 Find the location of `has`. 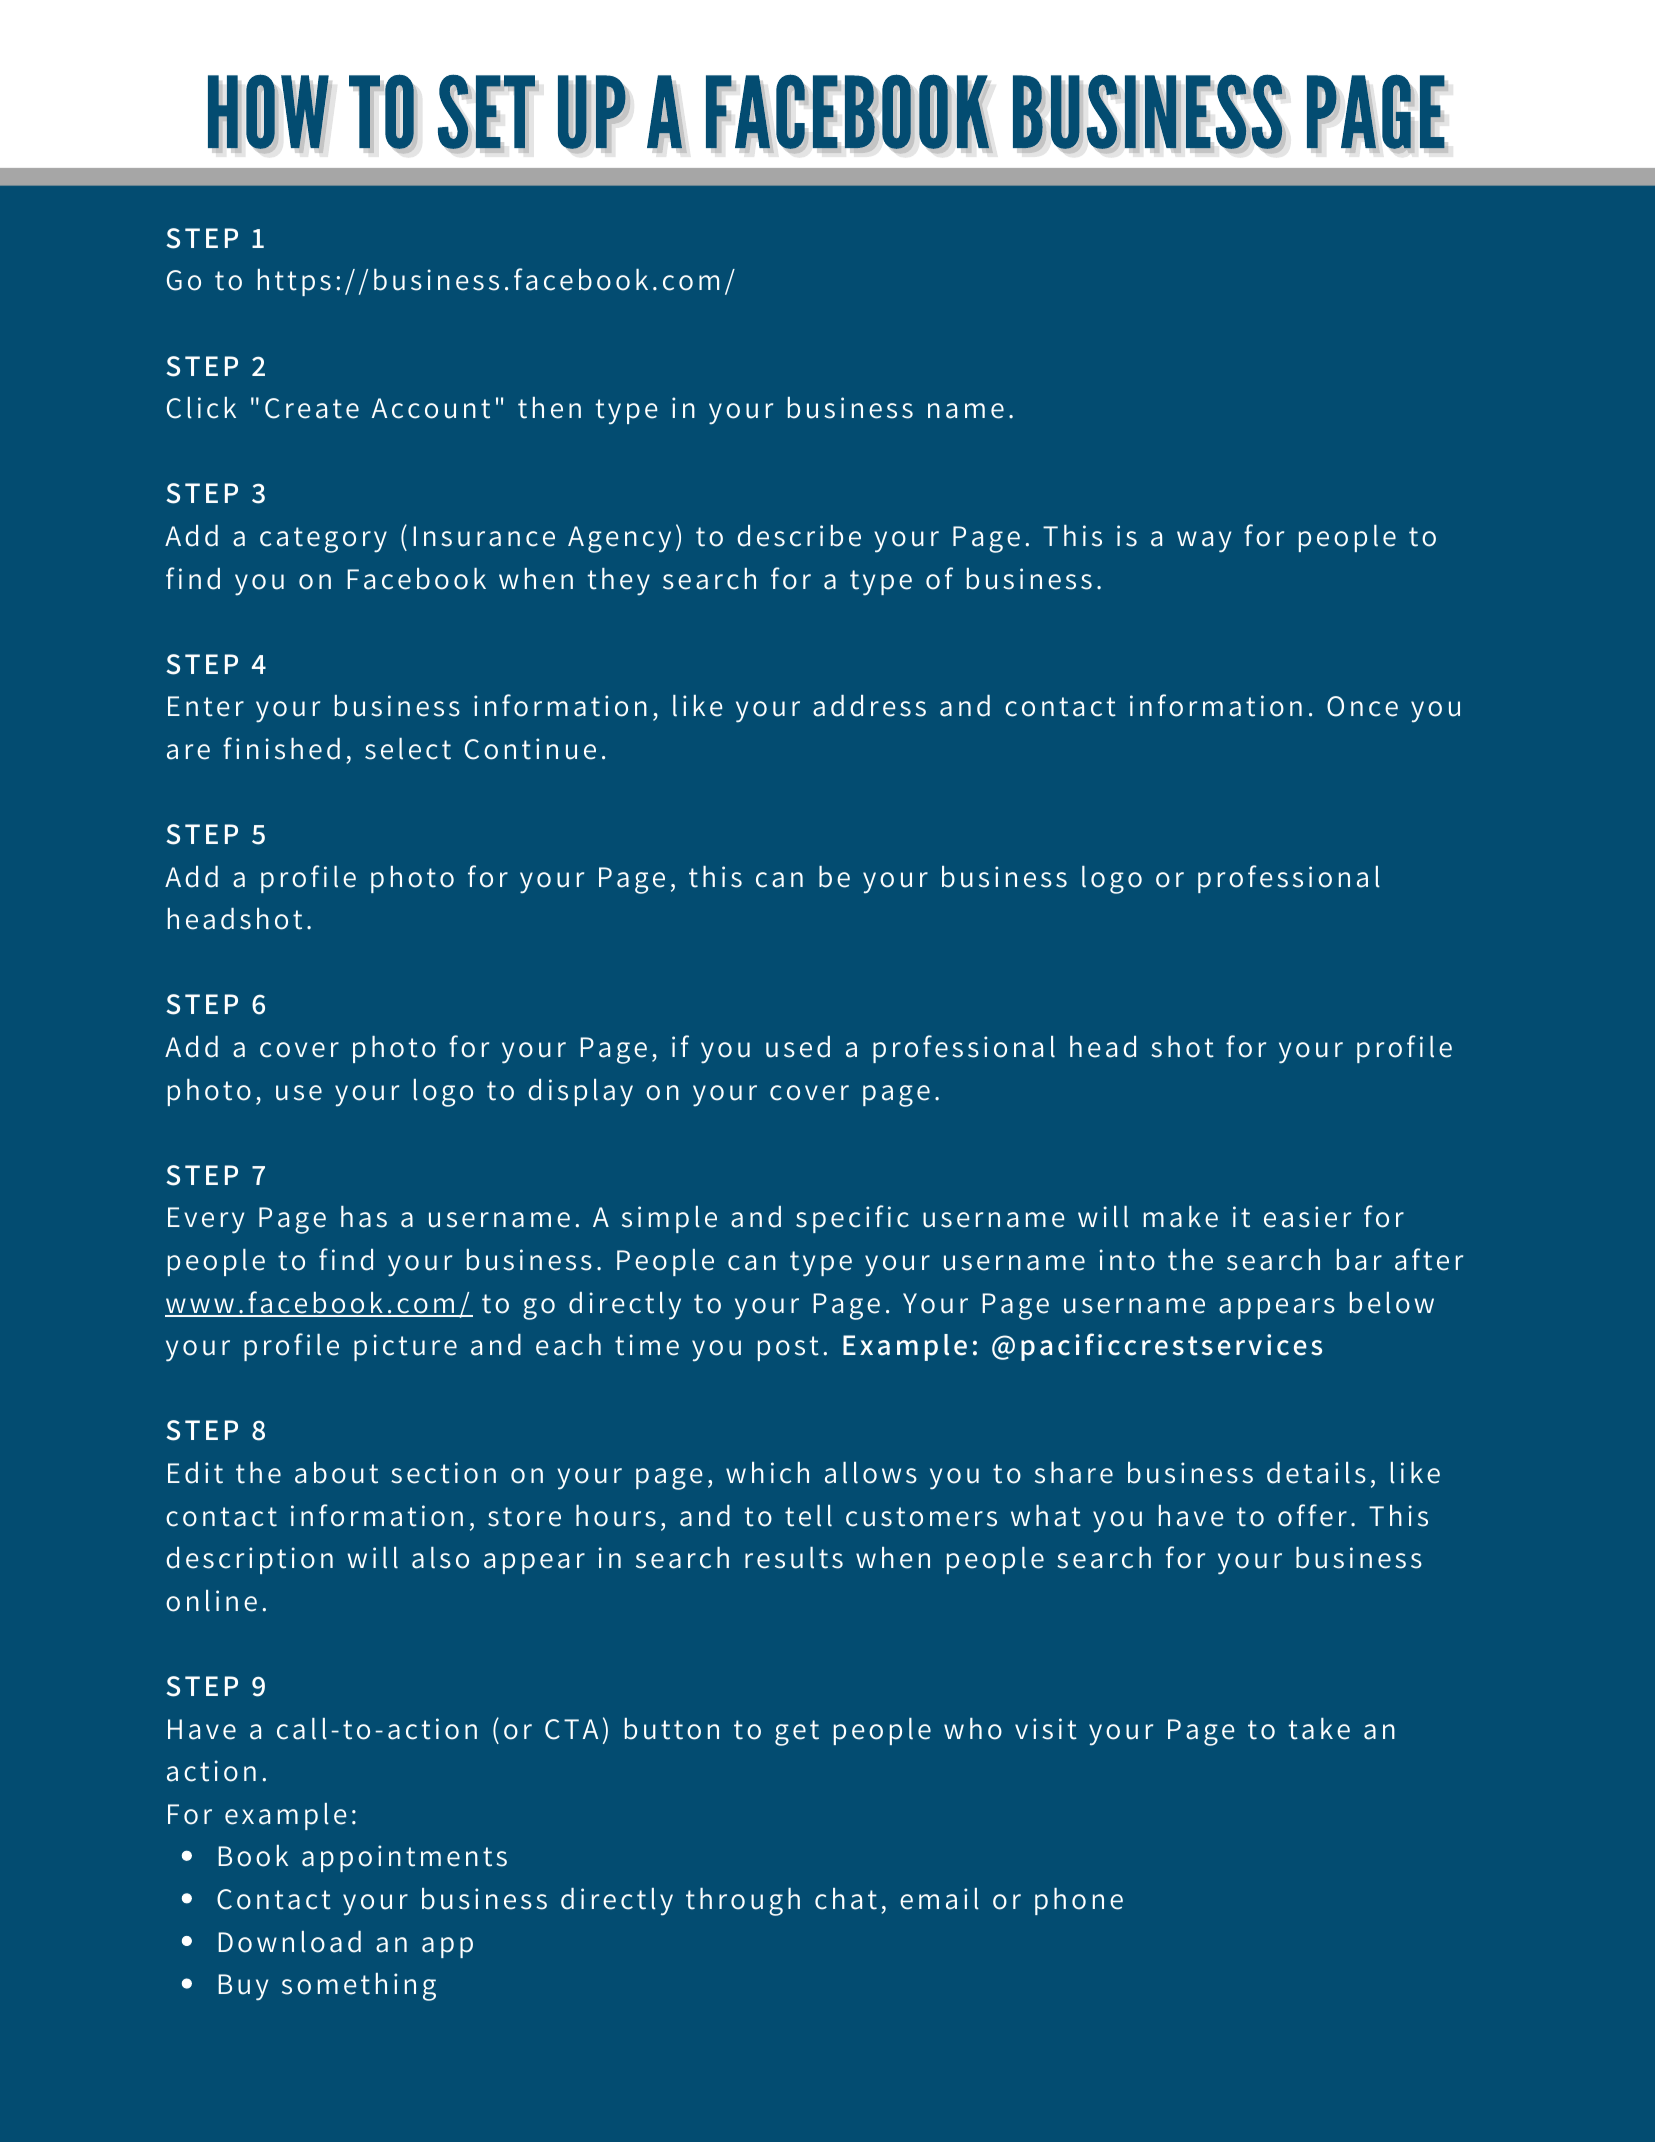

has is located at coordinates (364, 1217).
